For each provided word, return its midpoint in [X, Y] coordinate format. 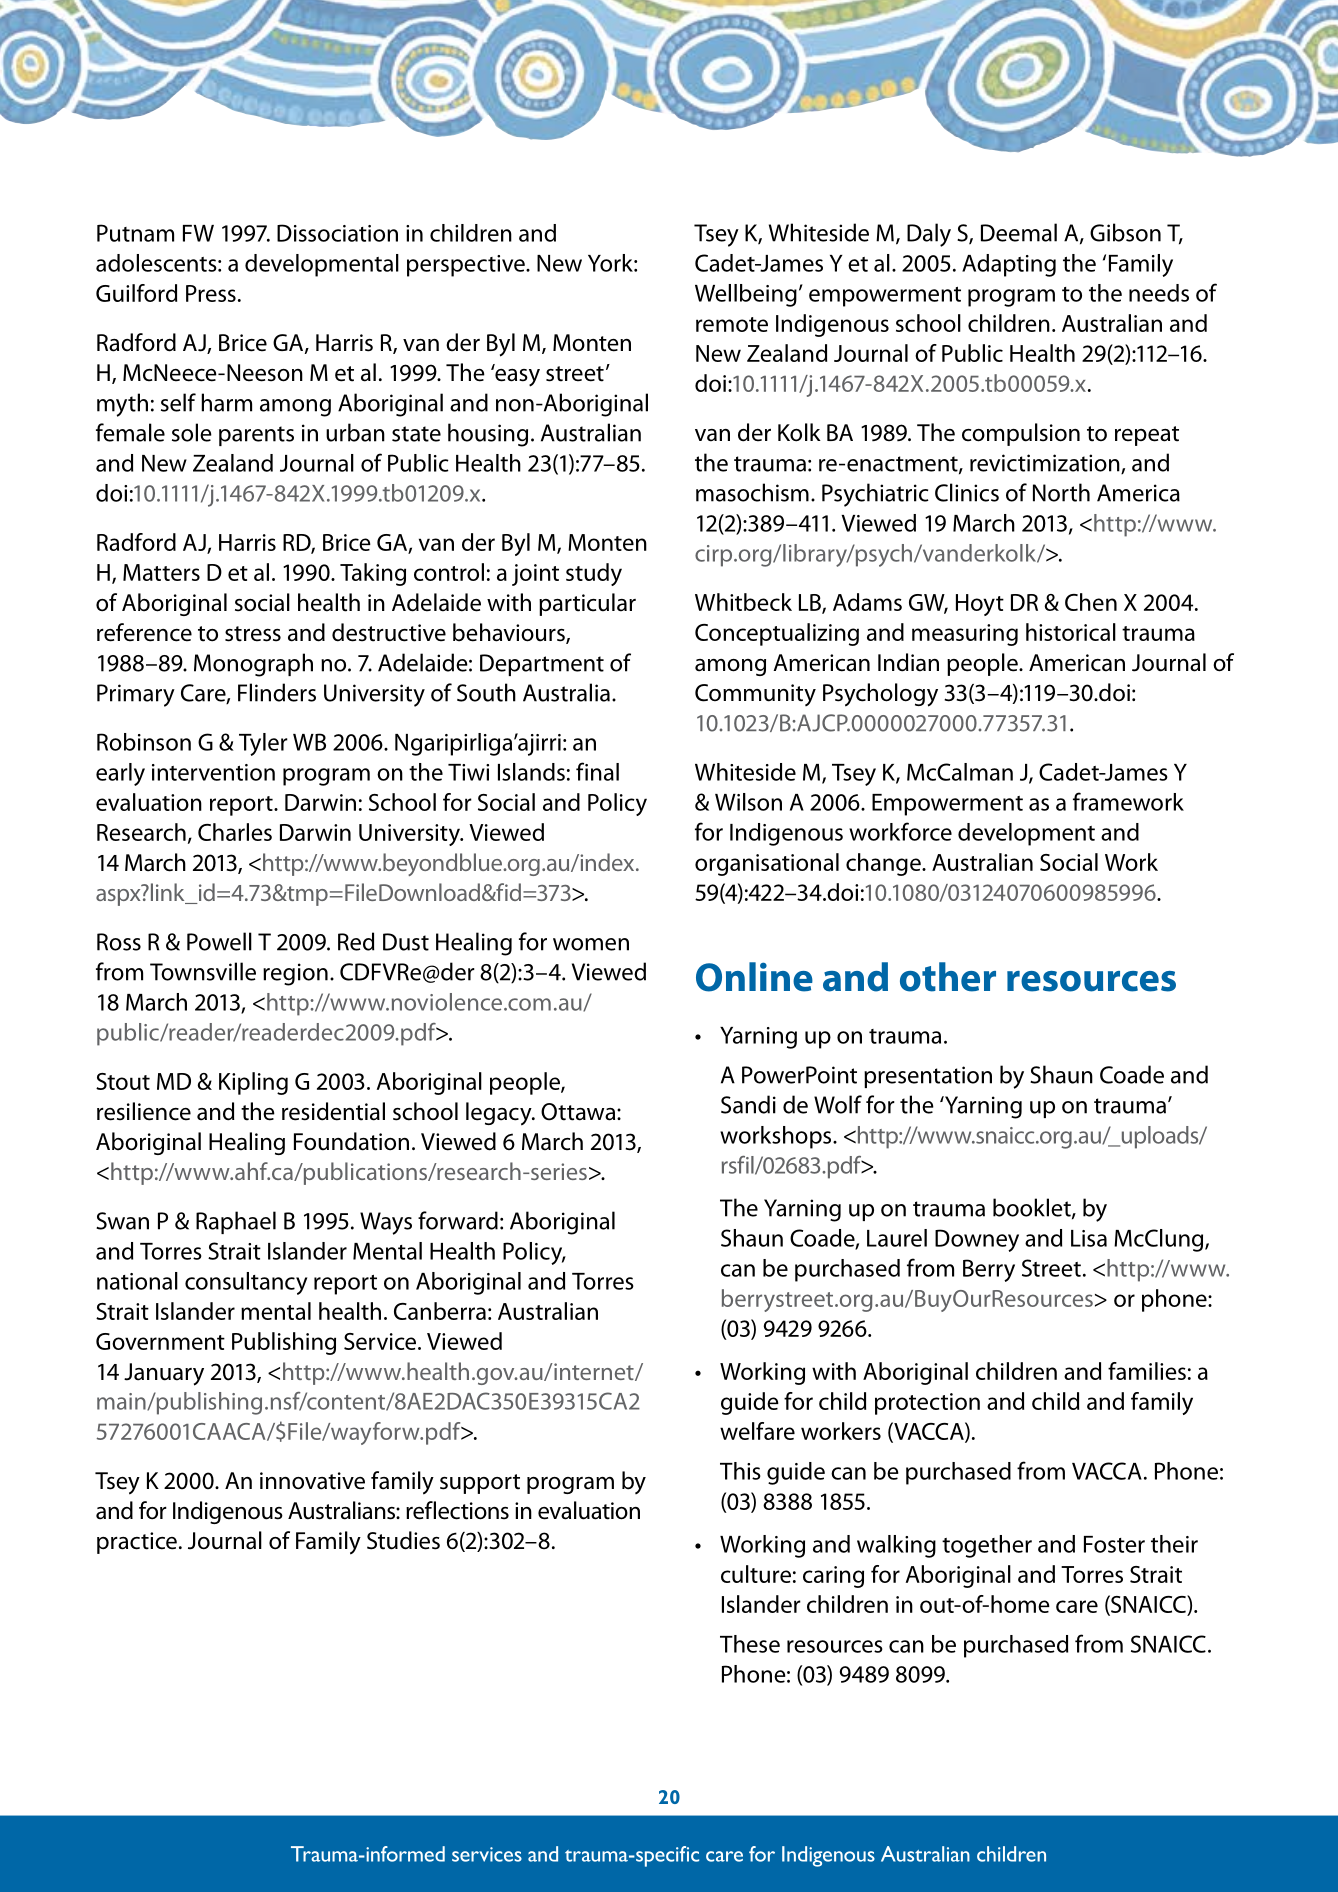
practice [137, 1543]
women [591, 944]
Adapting [1009, 265]
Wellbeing [746, 295]
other [948, 977]
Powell [219, 941]
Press [211, 293]
